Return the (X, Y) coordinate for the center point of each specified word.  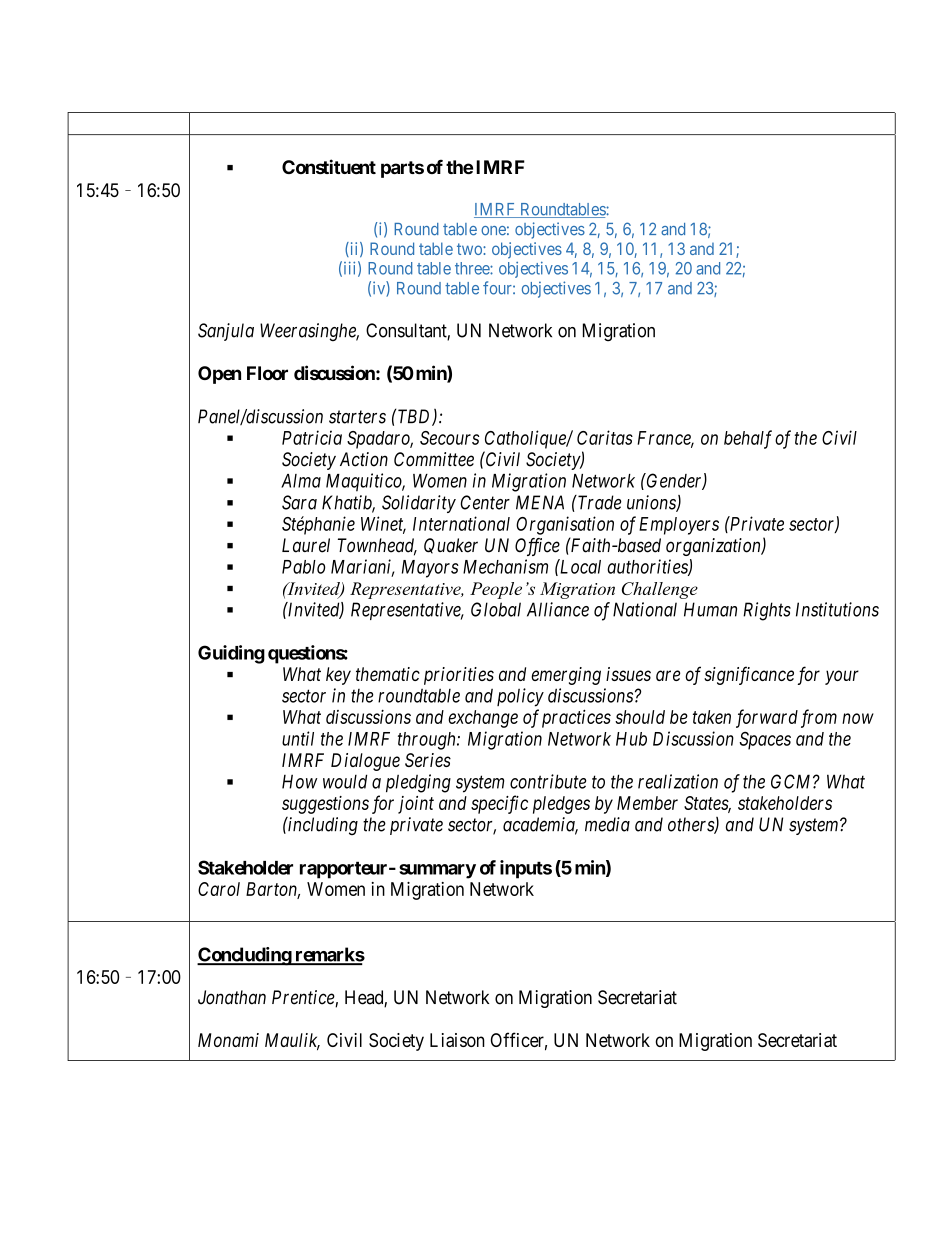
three (473, 268)
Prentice (304, 998)
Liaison (457, 1040)
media (607, 824)
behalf (748, 439)
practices (576, 718)
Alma (301, 481)
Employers (679, 526)
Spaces (765, 741)
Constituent (329, 166)
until (298, 738)
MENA (540, 502)
